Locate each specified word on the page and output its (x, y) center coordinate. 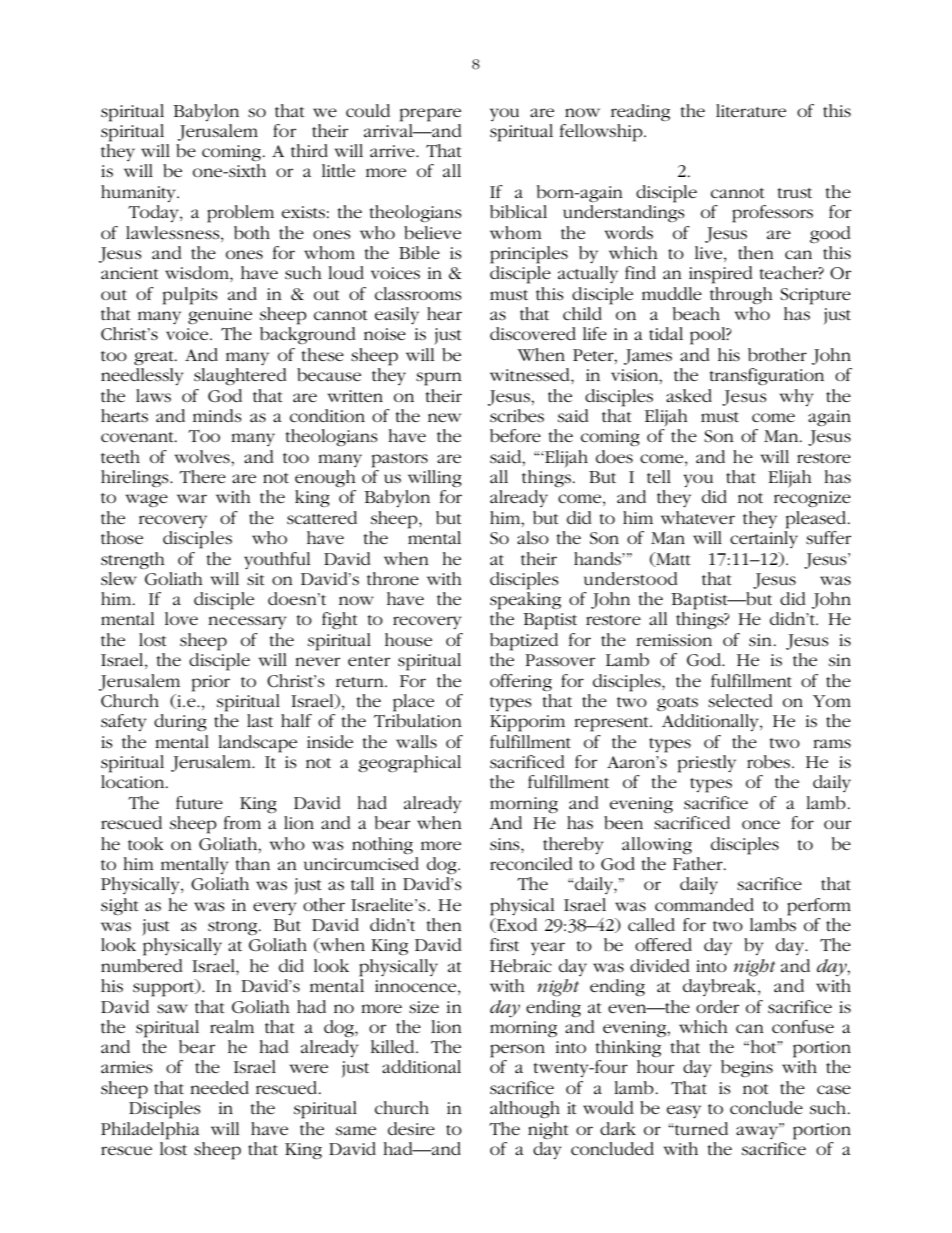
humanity (139, 193)
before (515, 436)
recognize (812, 499)
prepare (430, 115)
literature (751, 110)
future (199, 802)
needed (219, 1087)
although (525, 1109)
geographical (409, 764)
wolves (203, 456)
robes (770, 762)
